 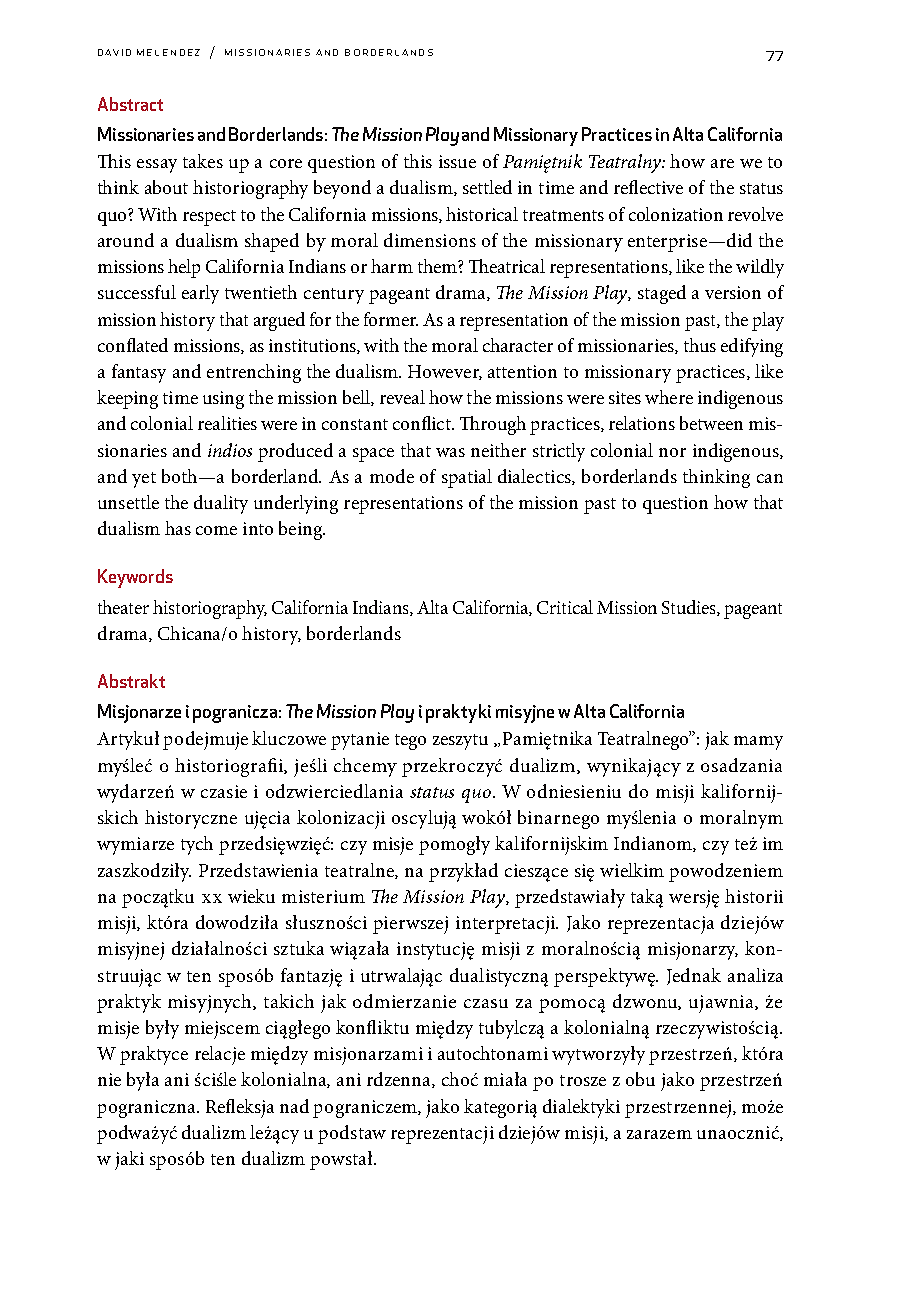 I want to click on are, so click(x=722, y=163).
